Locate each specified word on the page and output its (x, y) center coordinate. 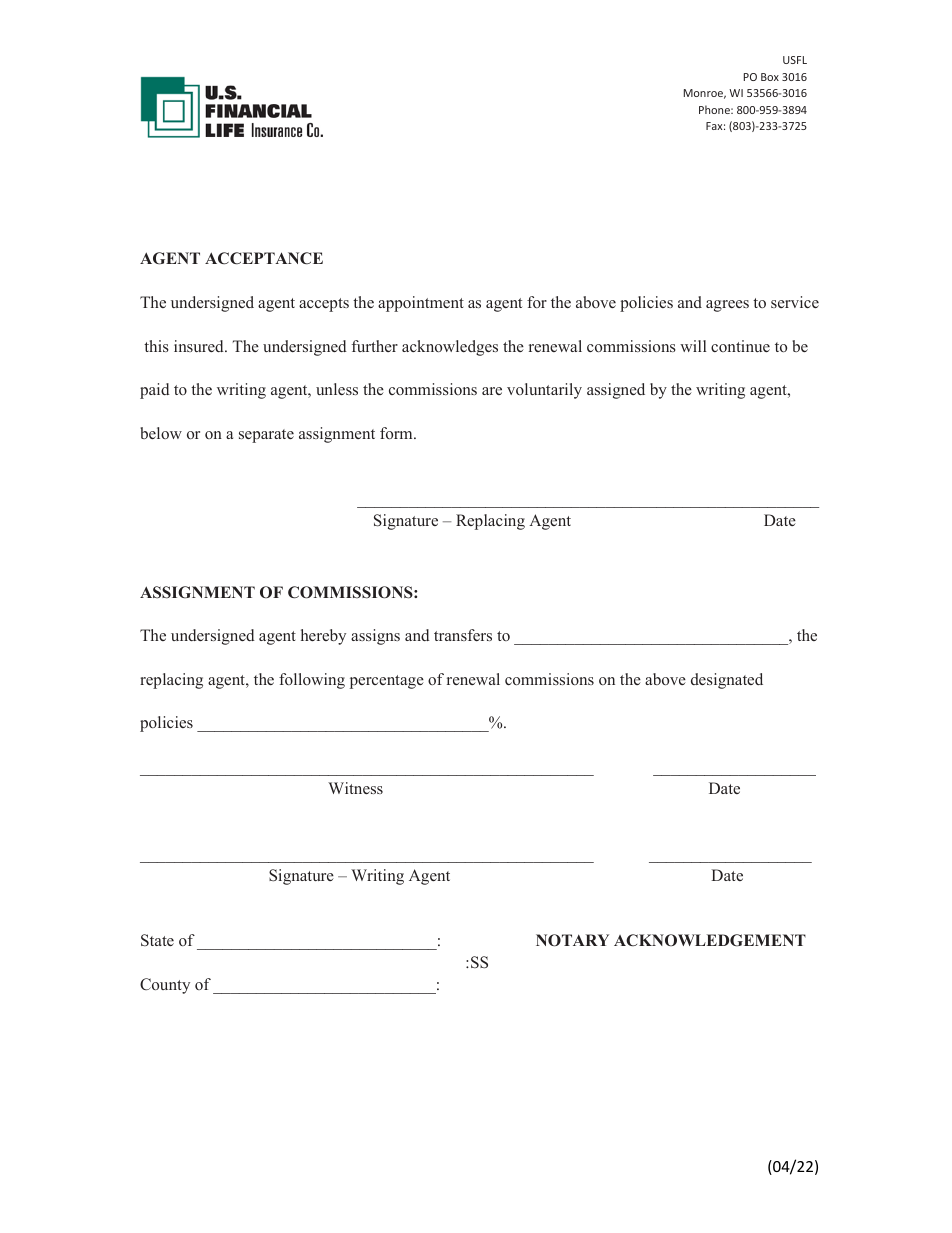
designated (727, 681)
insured (200, 346)
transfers (463, 635)
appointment (421, 304)
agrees (727, 306)
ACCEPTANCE (264, 258)
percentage (387, 682)
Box (770, 77)
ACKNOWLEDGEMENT (710, 940)
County (165, 986)
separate (266, 436)
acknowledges (450, 348)
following (312, 681)
